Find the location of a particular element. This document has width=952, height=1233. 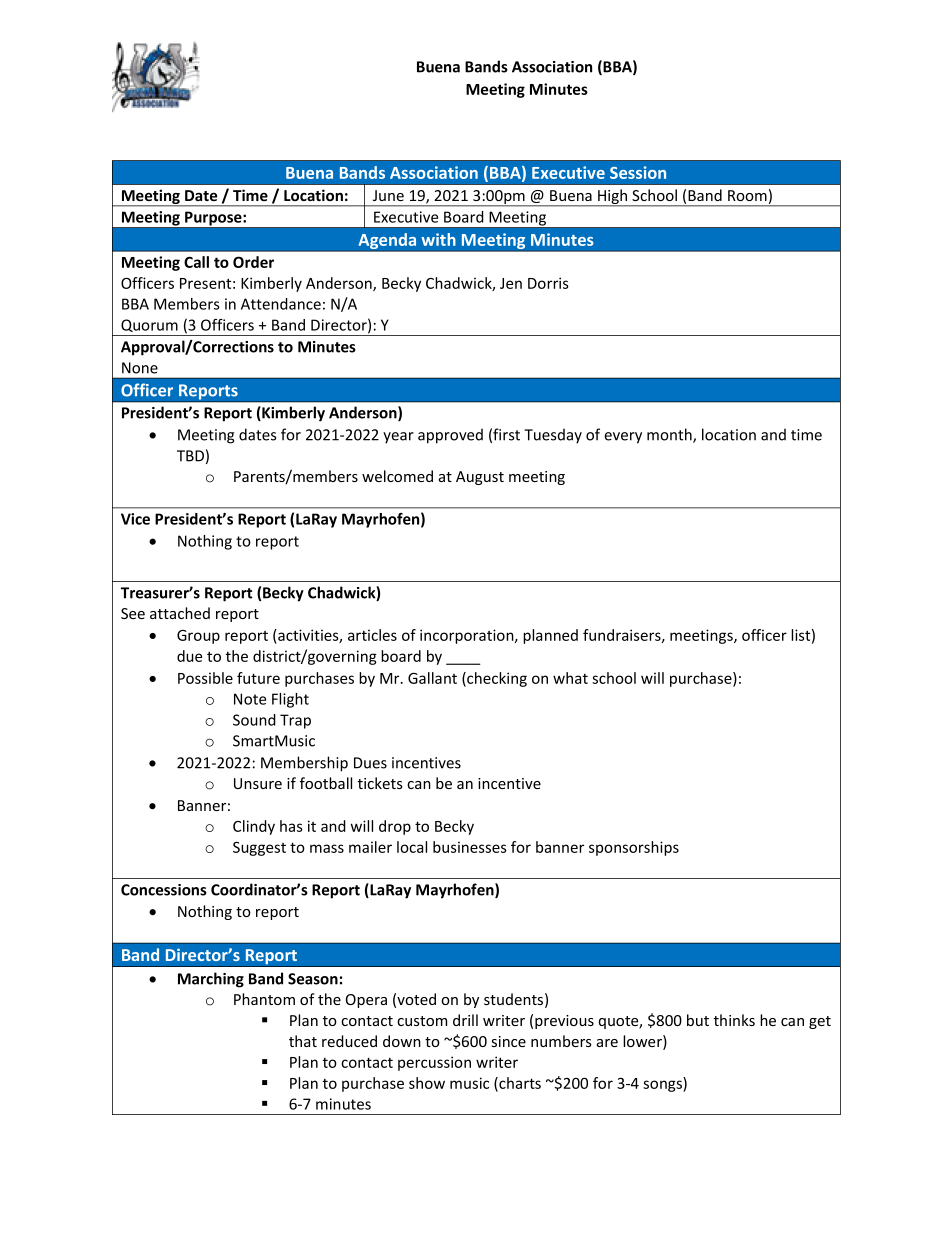

businesses is located at coordinates (470, 847).
